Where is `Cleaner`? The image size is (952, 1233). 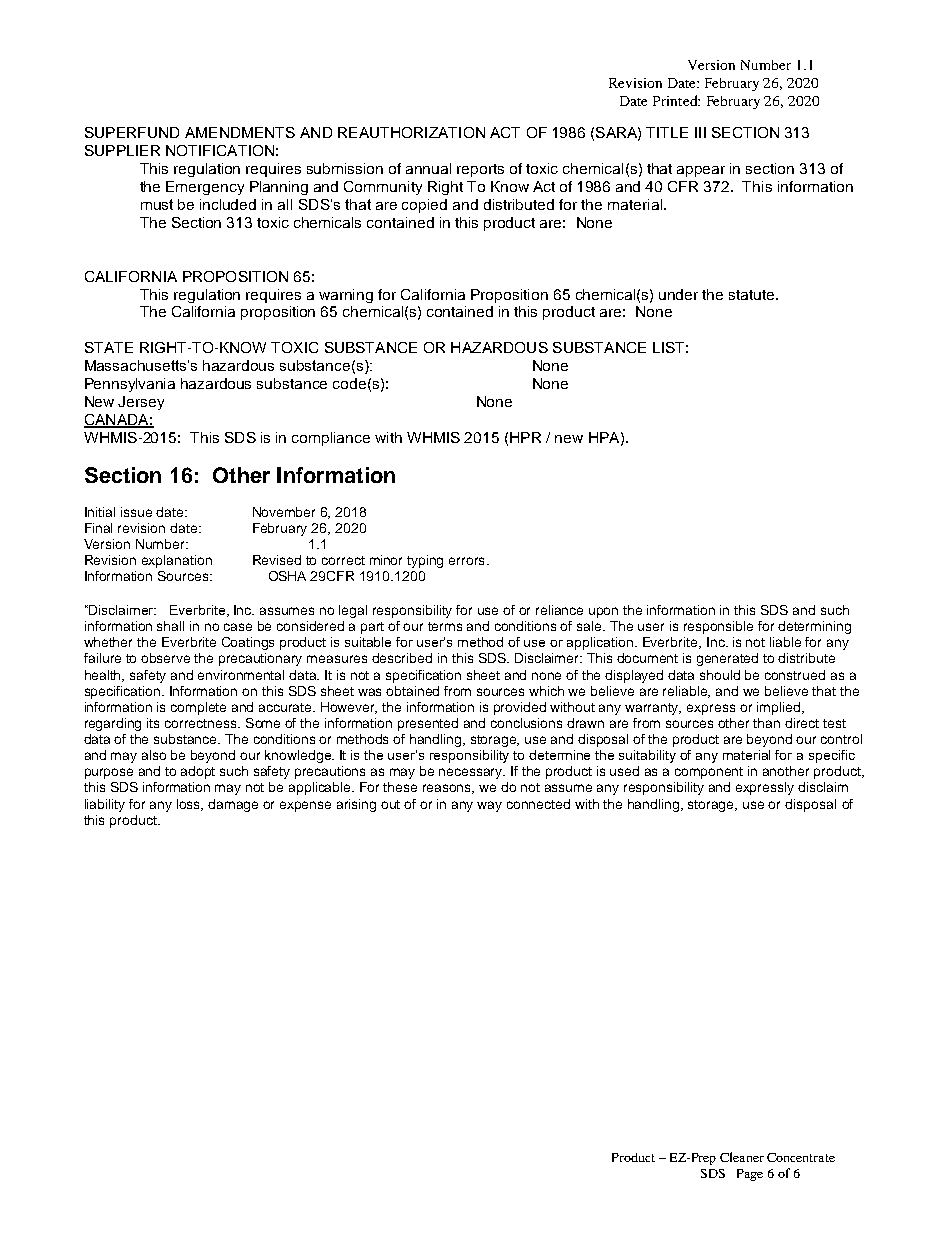
Cleaner is located at coordinates (742, 1157).
